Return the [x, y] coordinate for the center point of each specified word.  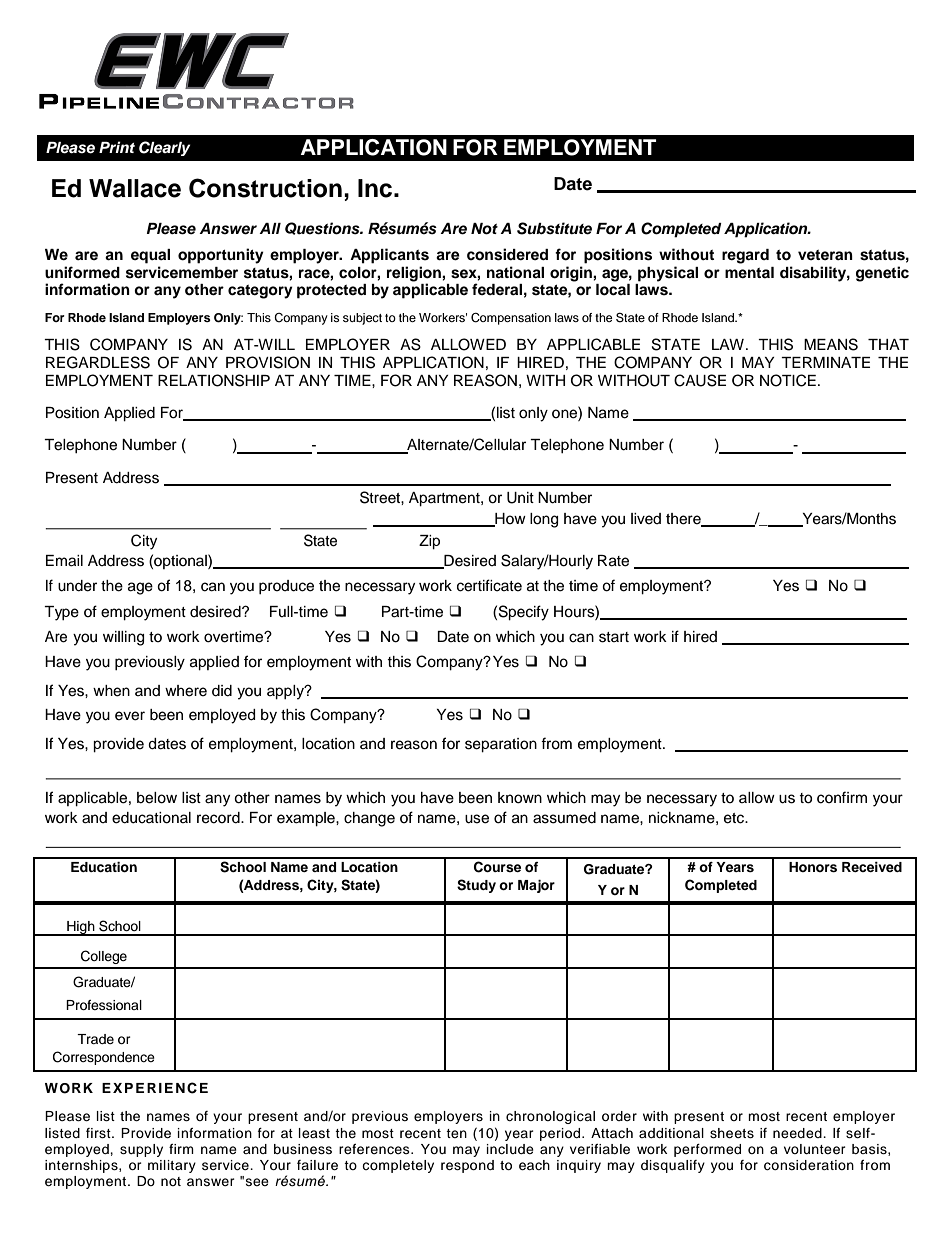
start [614, 637]
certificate [489, 585]
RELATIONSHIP [214, 380]
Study [476, 886]
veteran [825, 255]
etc [735, 818]
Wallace [135, 188]
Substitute [554, 228]
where [186, 691]
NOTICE [788, 380]
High [81, 928]
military [172, 1166]
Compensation [511, 319]
